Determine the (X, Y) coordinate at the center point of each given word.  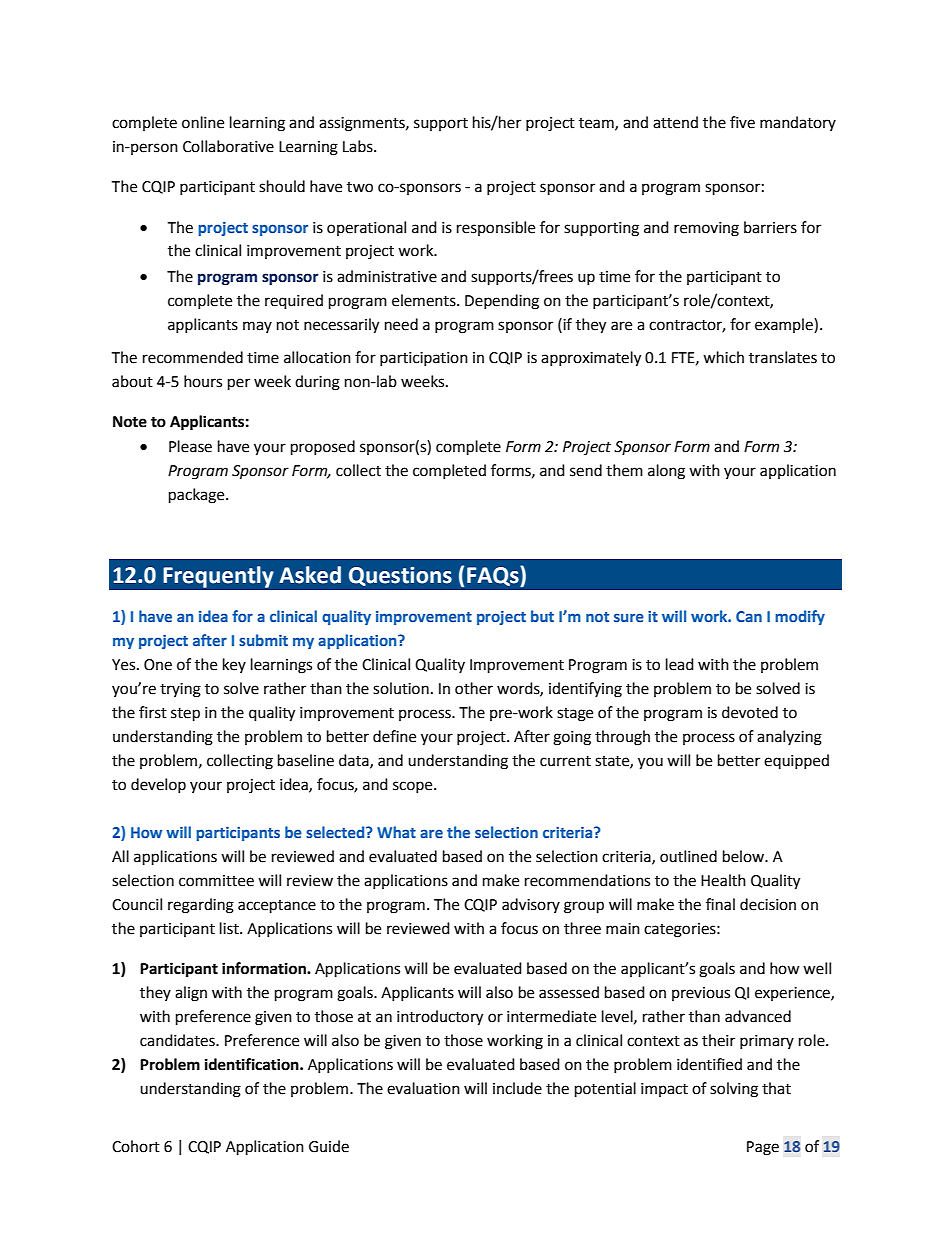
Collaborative (228, 146)
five (742, 122)
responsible (496, 228)
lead (680, 664)
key (234, 665)
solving (734, 1090)
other (474, 688)
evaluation (423, 1088)
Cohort (136, 1146)
